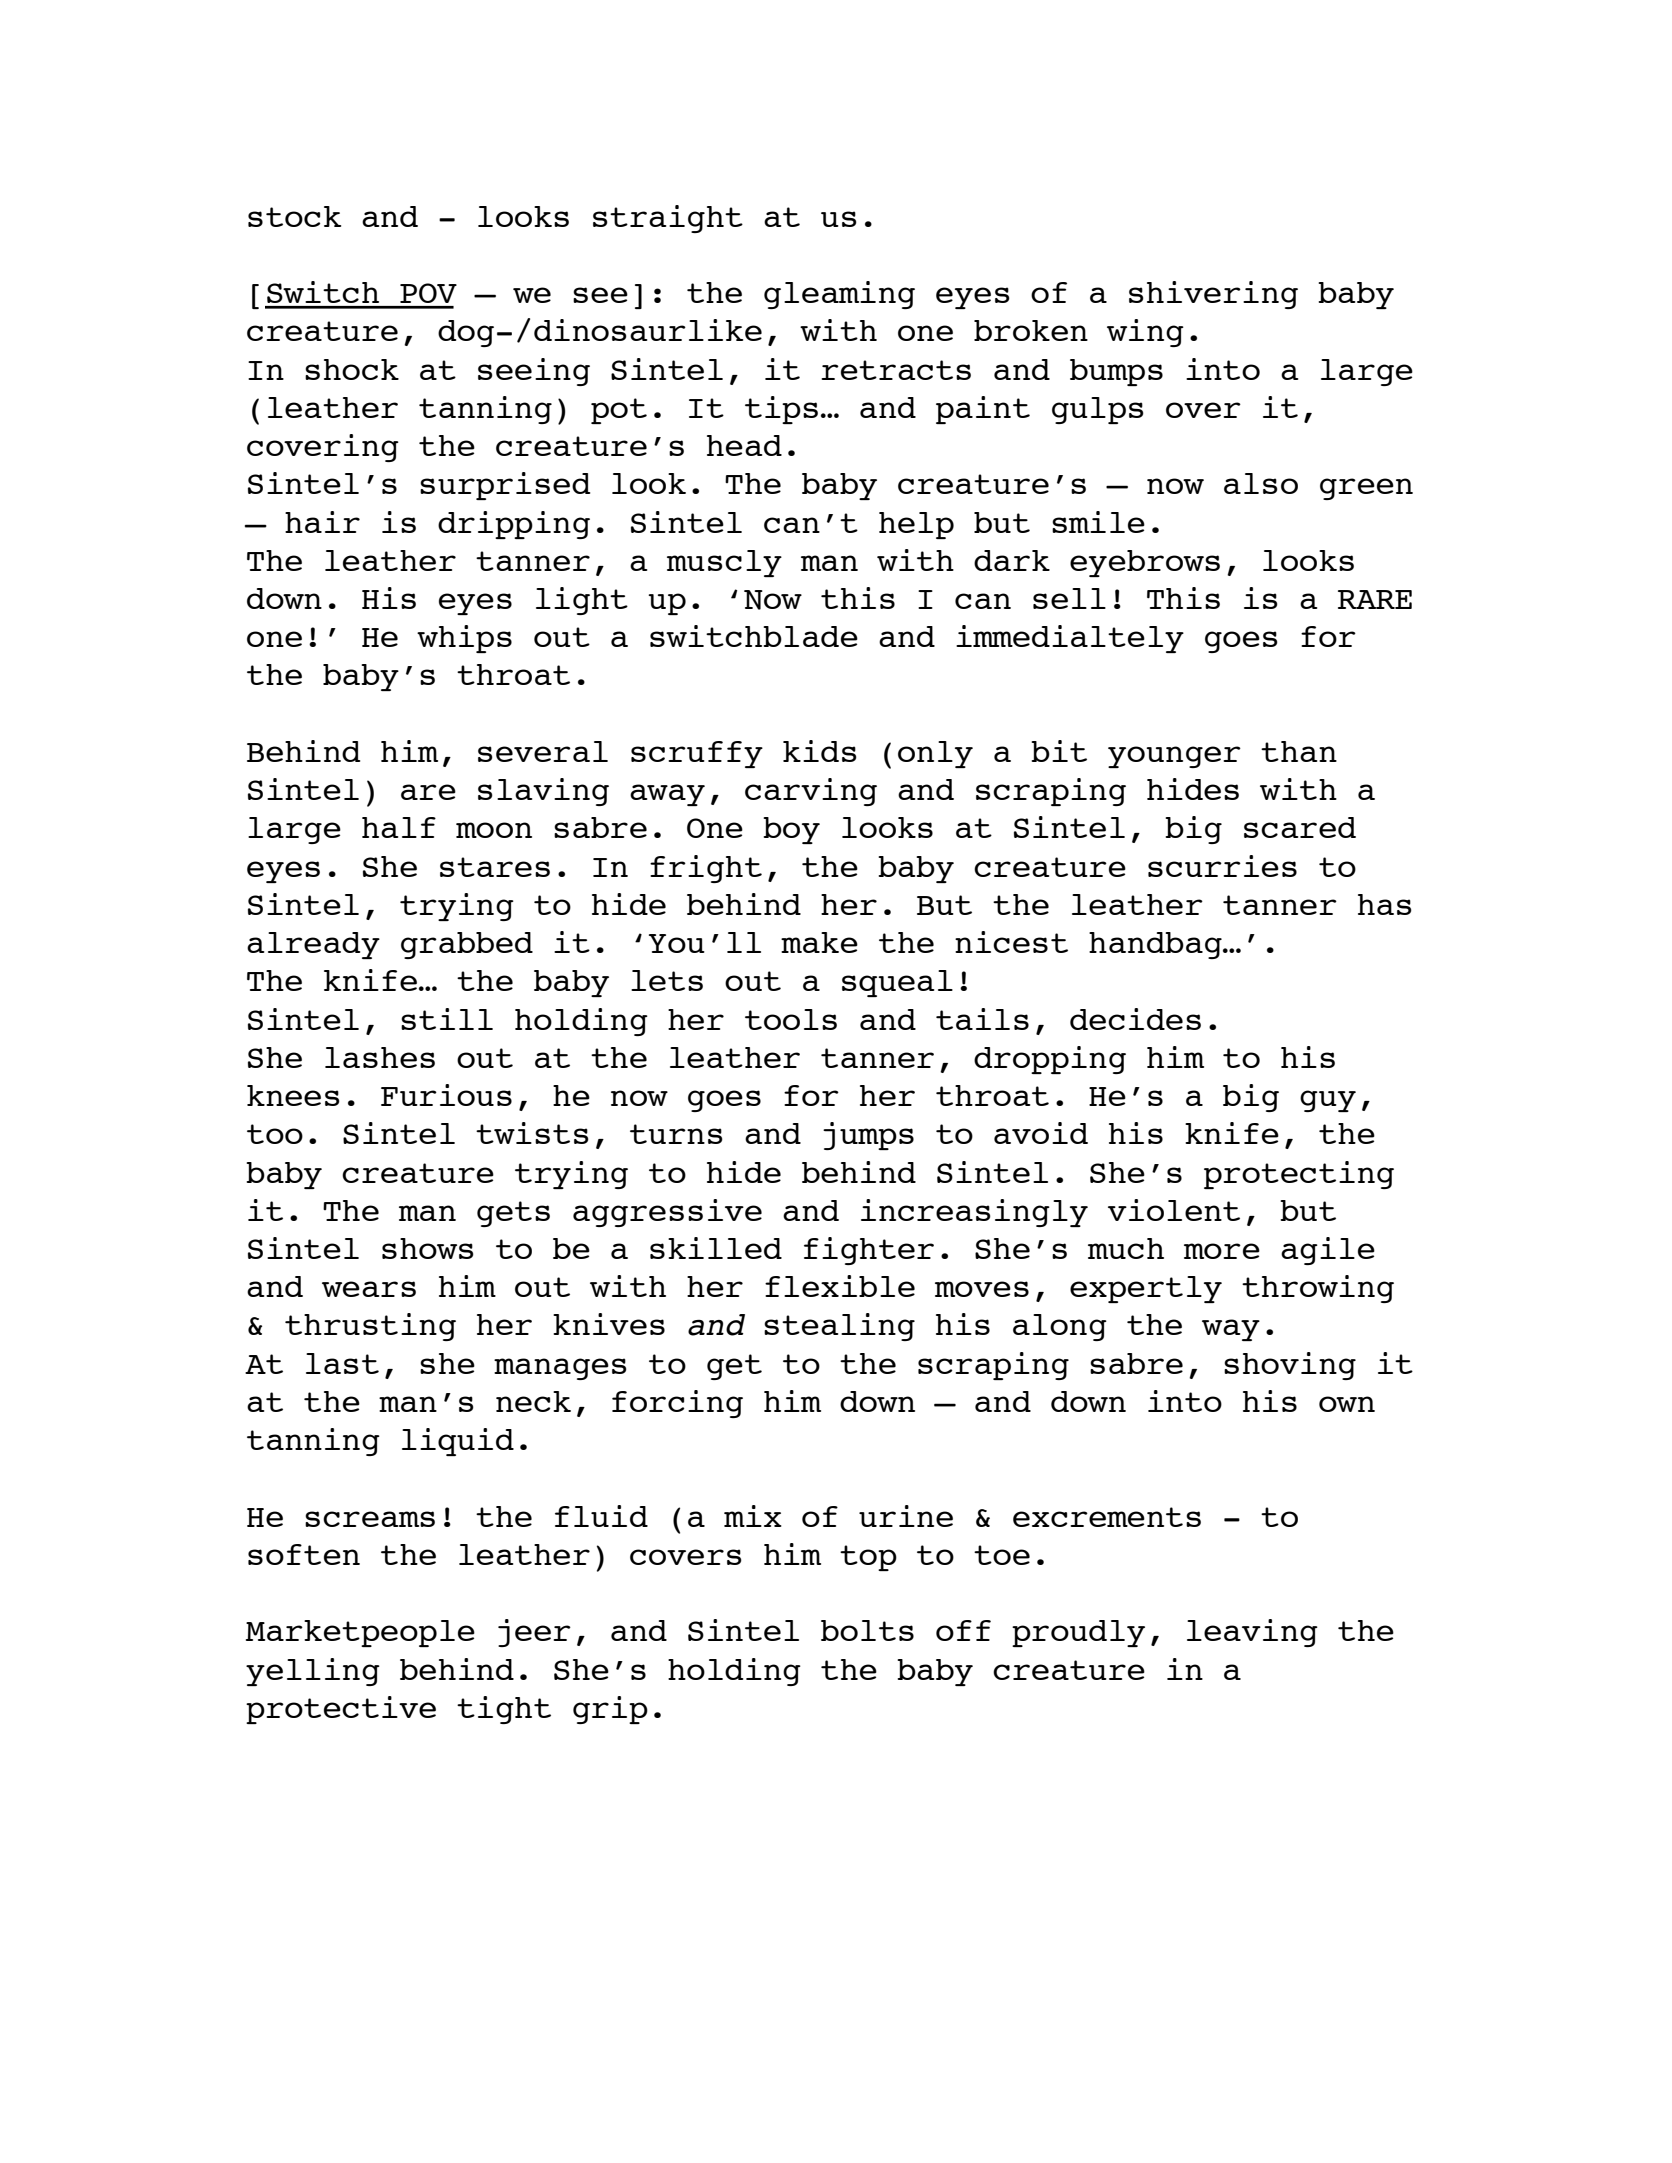 Image resolution: width=1672 pixels, height=2163 pixels. I want to click on make, so click(819, 942).
